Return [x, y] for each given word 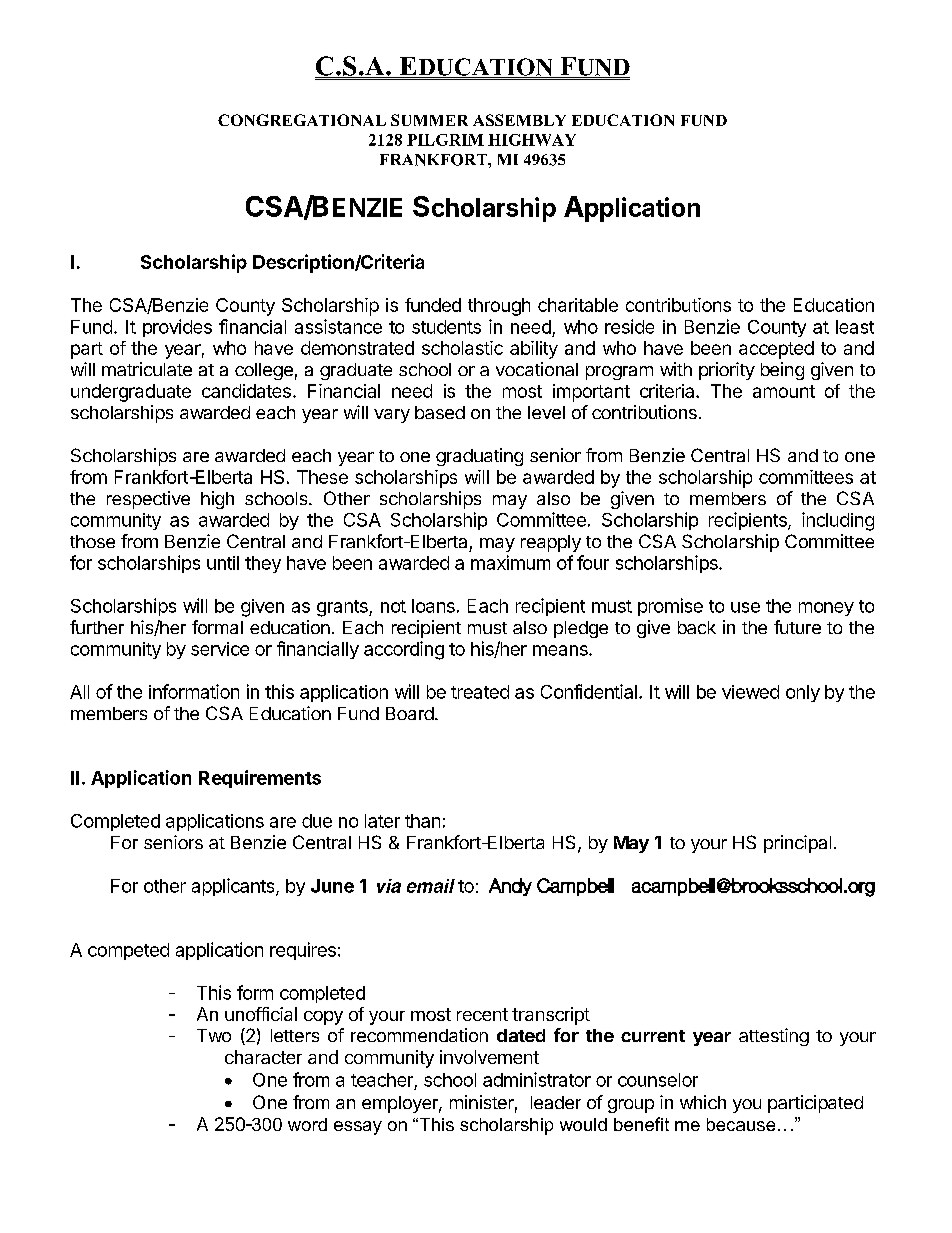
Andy [510, 887]
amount [784, 391]
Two [214, 1035]
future [797, 627]
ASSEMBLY [519, 120]
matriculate [147, 369]
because [741, 1124]
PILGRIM [445, 140]
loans [433, 606]
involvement [489, 1057]
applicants [234, 887]
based [440, 412]
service [220, 649]
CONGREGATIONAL [302, 120]
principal [797, 844]
